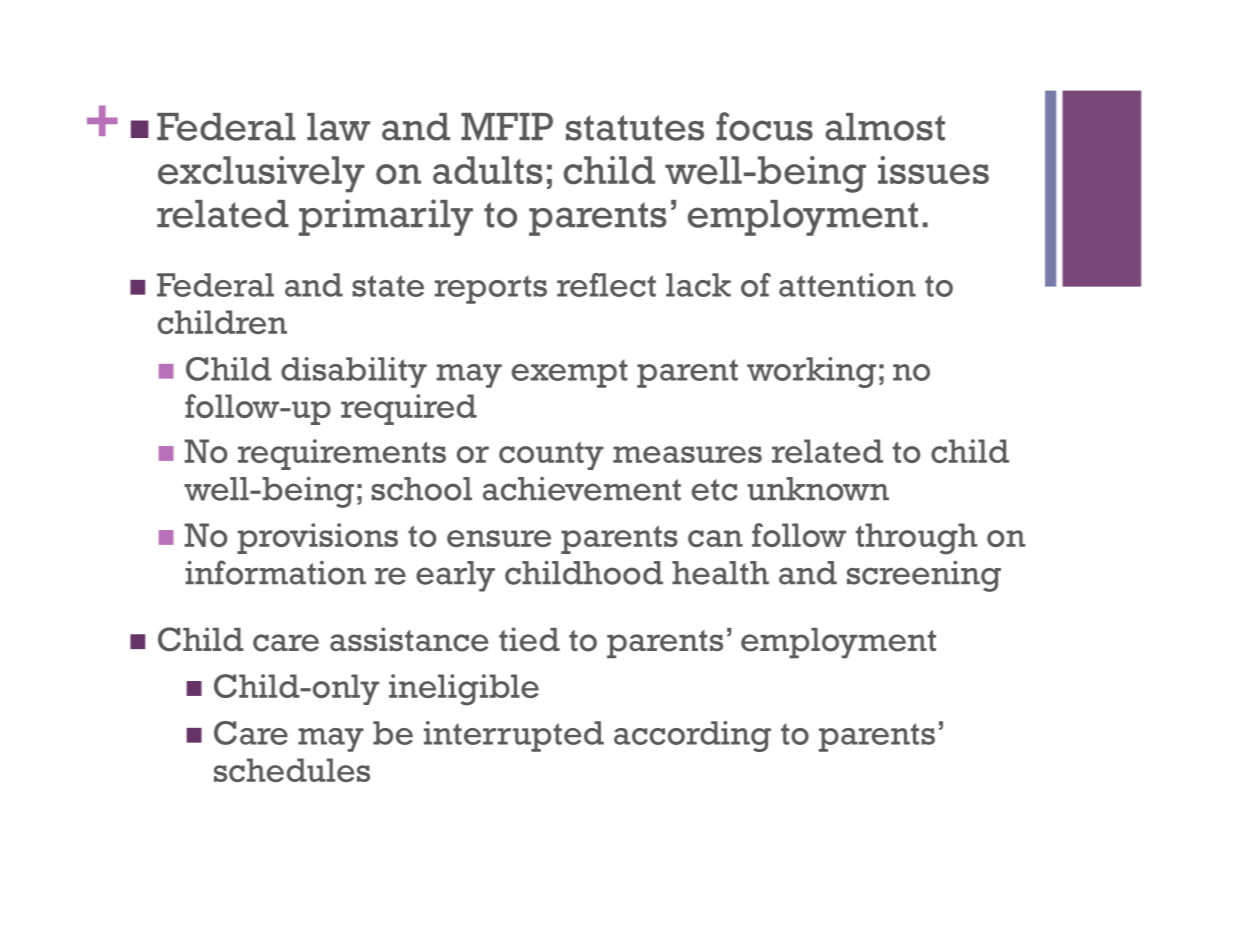 The image size is (1233, 952). What do you see at coordinates (818, 489) in the screenshot?
I see `unknown` at bounding box center [818, 489].
